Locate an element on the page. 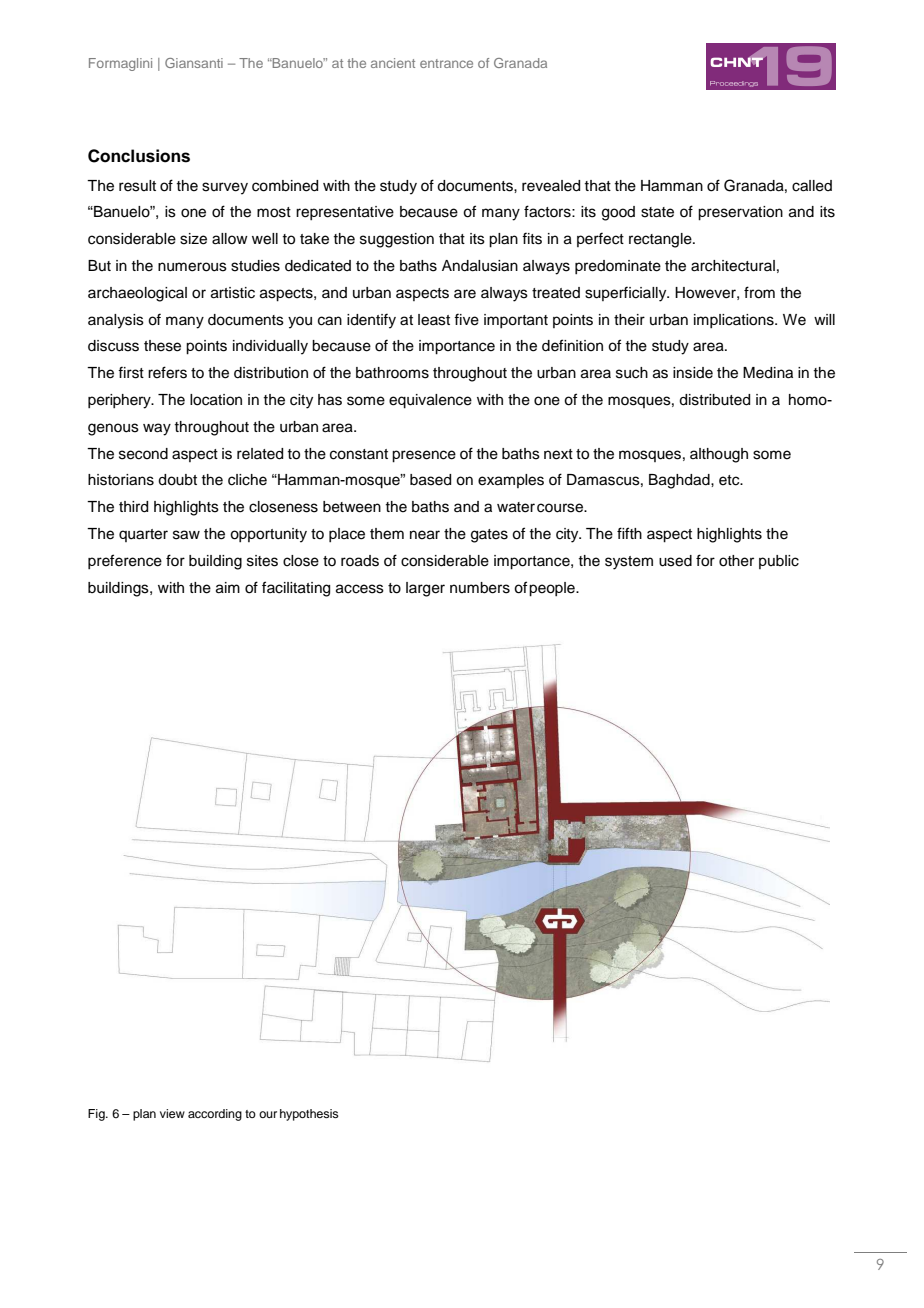 The height and width of the page is (1308, 924). Conclusions is located at coordinates (139, 156).
